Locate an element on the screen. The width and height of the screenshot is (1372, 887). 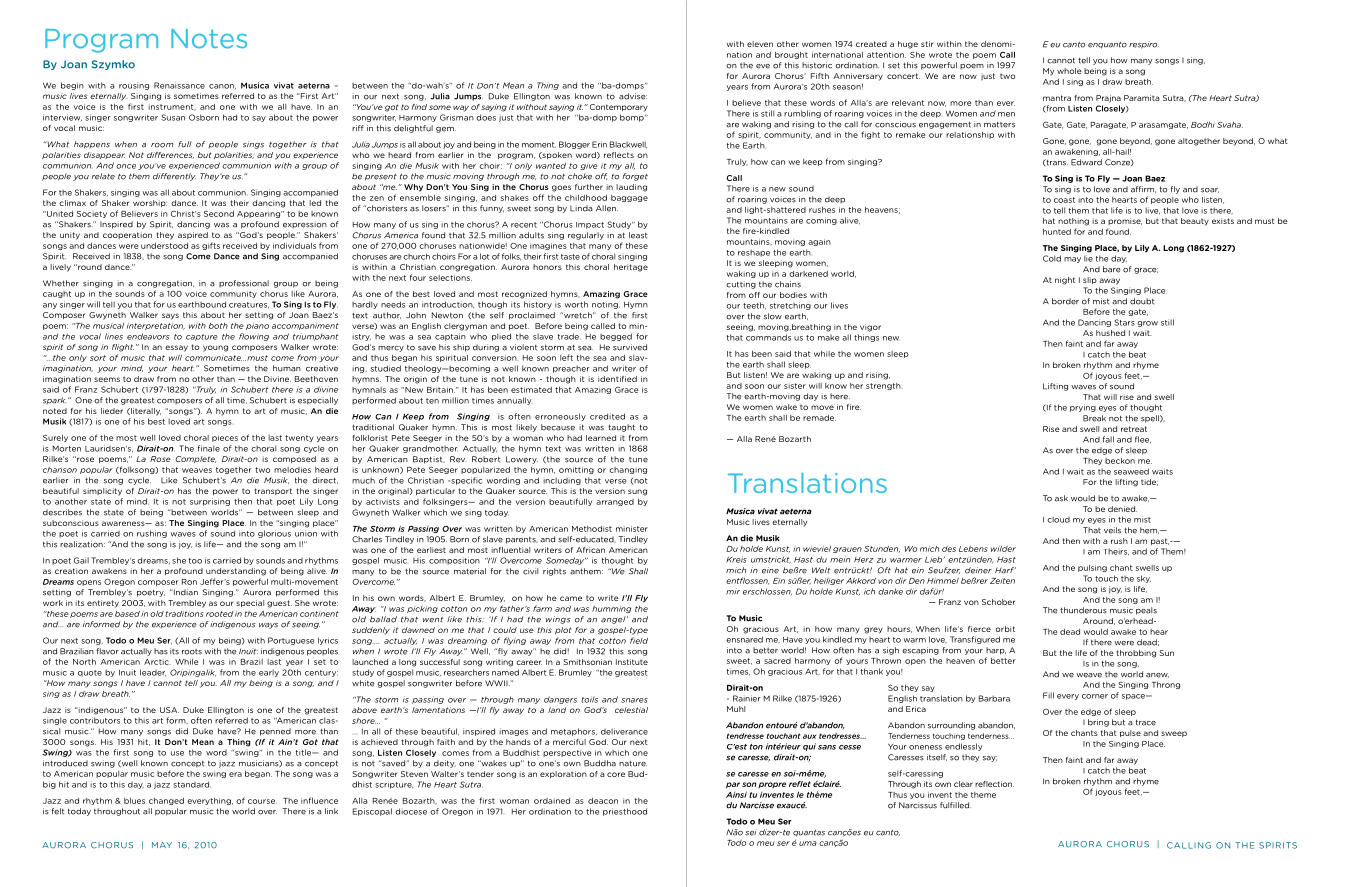
fall is located at coordinates (1108, 439).
